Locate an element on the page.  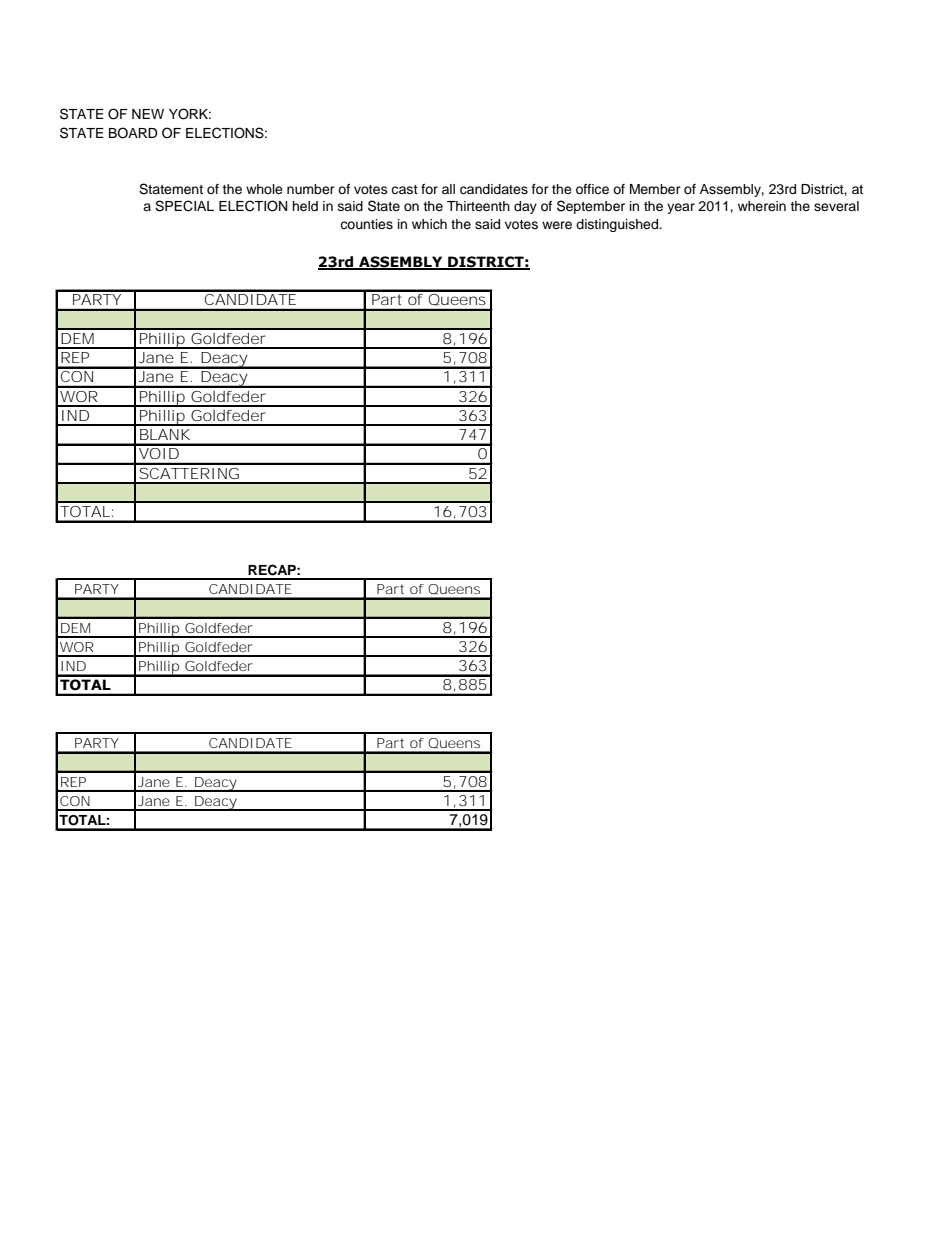
wherein is located at coordinates (762, 206).
